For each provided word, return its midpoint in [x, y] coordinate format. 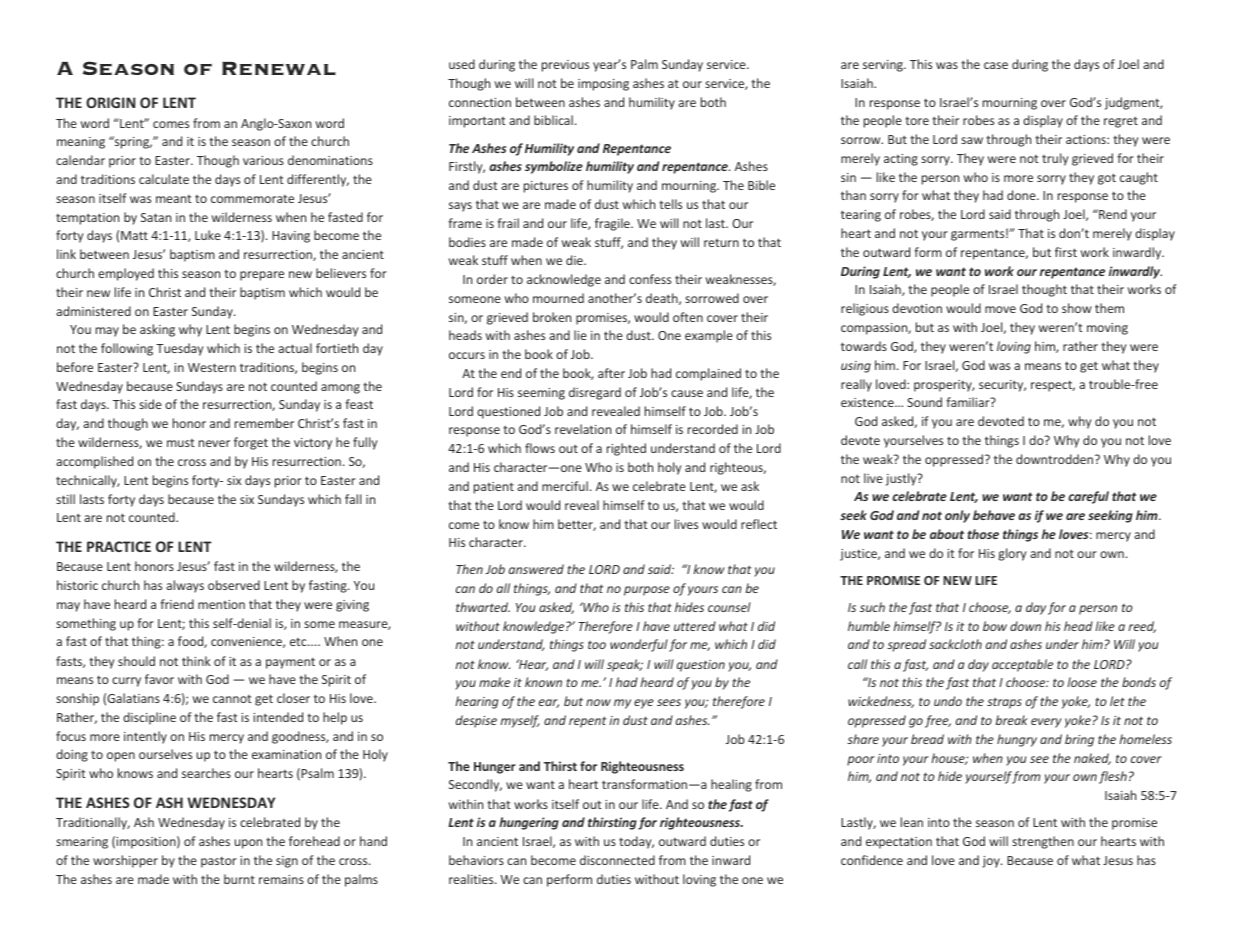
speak [625, 665]
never [214, 443]
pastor [219, 862]
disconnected [617, 860]
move [1000, 309]
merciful [565, 486]
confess [650, 279]
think [196, 661]
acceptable [1022, 665]
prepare [262, 276]
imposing [603, 85]
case [996, 65]
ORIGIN [110, 102]
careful [1088, 497]
